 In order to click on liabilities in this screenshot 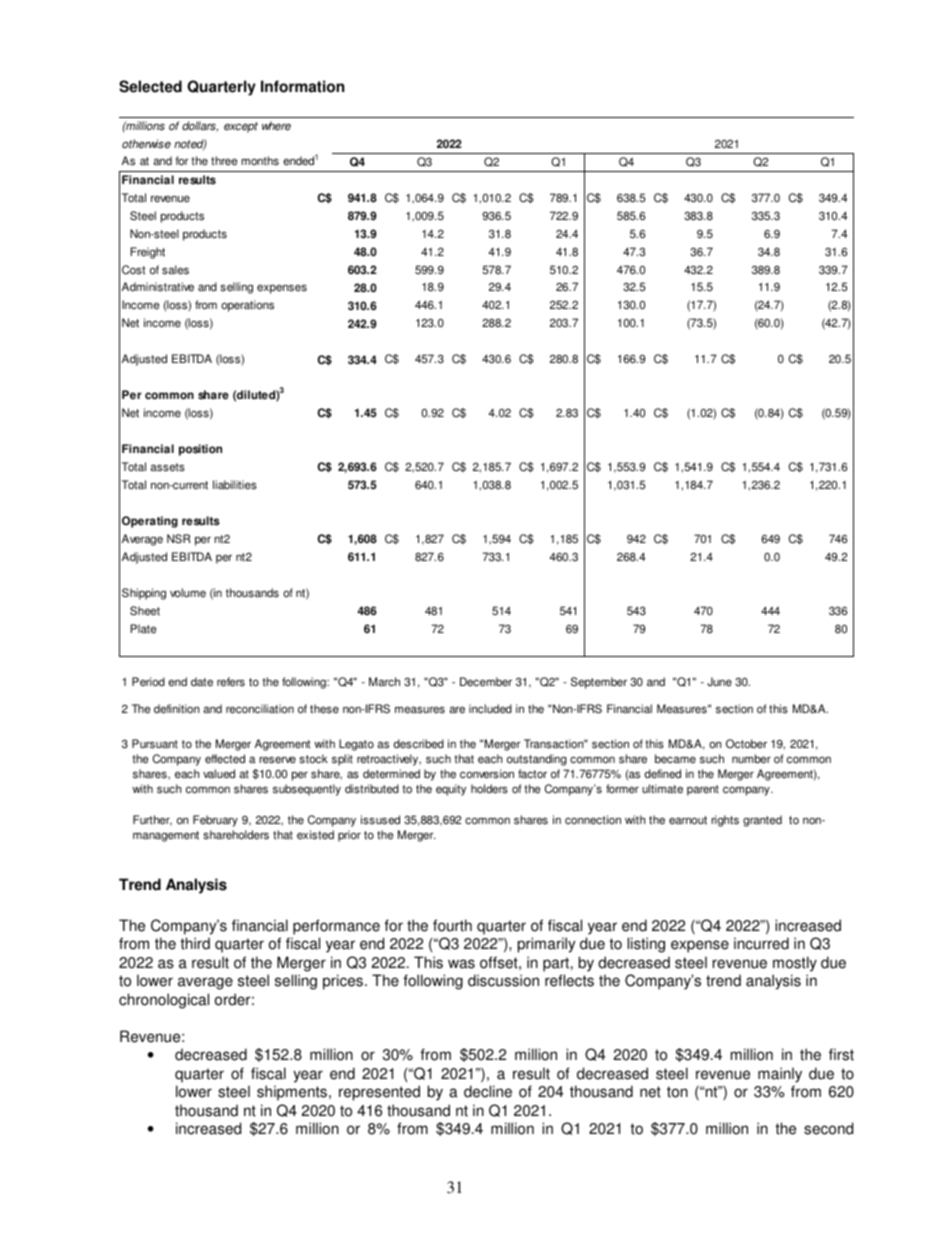, I will do `click(235, 485)`.
